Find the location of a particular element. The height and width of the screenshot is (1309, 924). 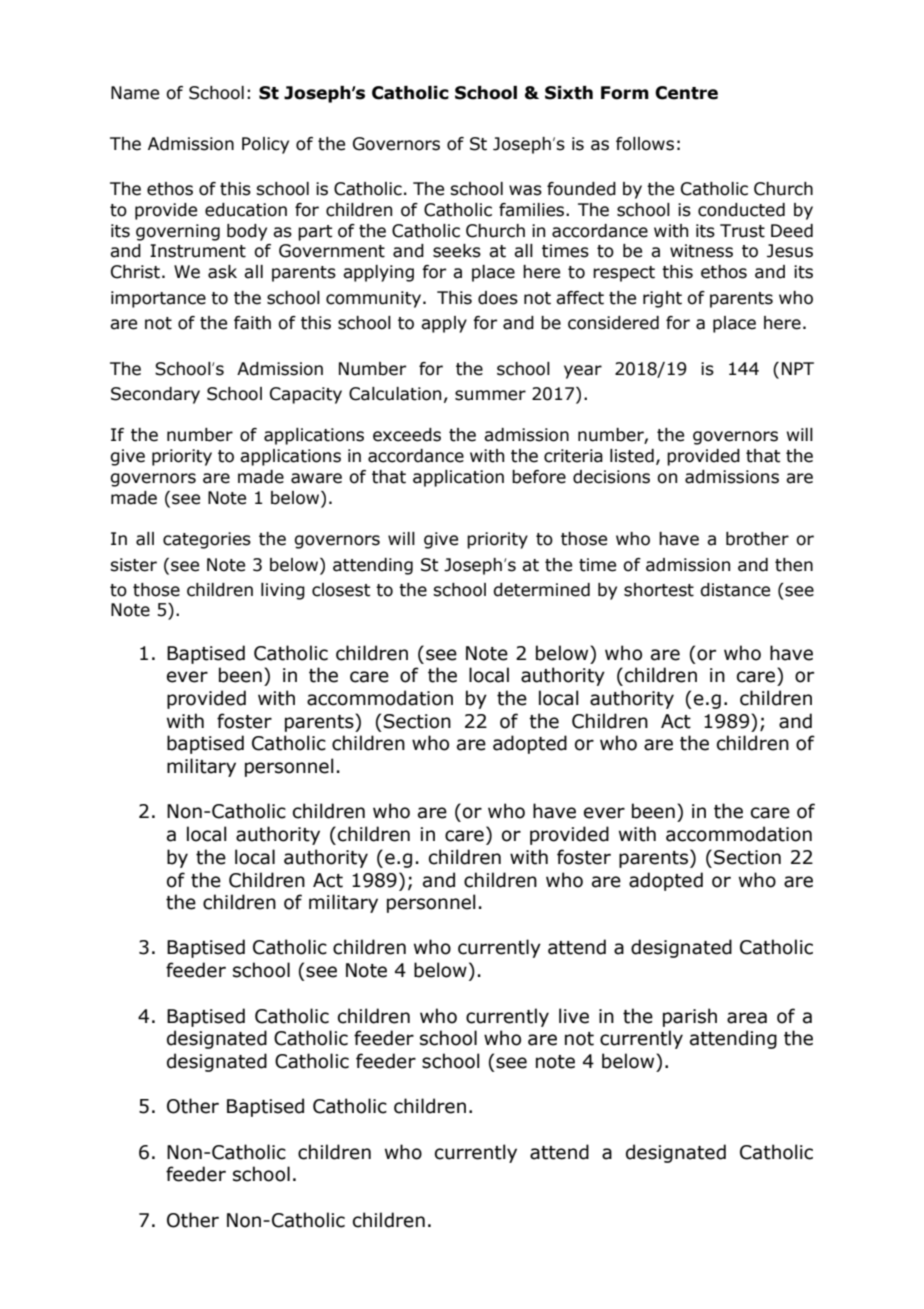

Centre is located at coordinates (686, 93).
